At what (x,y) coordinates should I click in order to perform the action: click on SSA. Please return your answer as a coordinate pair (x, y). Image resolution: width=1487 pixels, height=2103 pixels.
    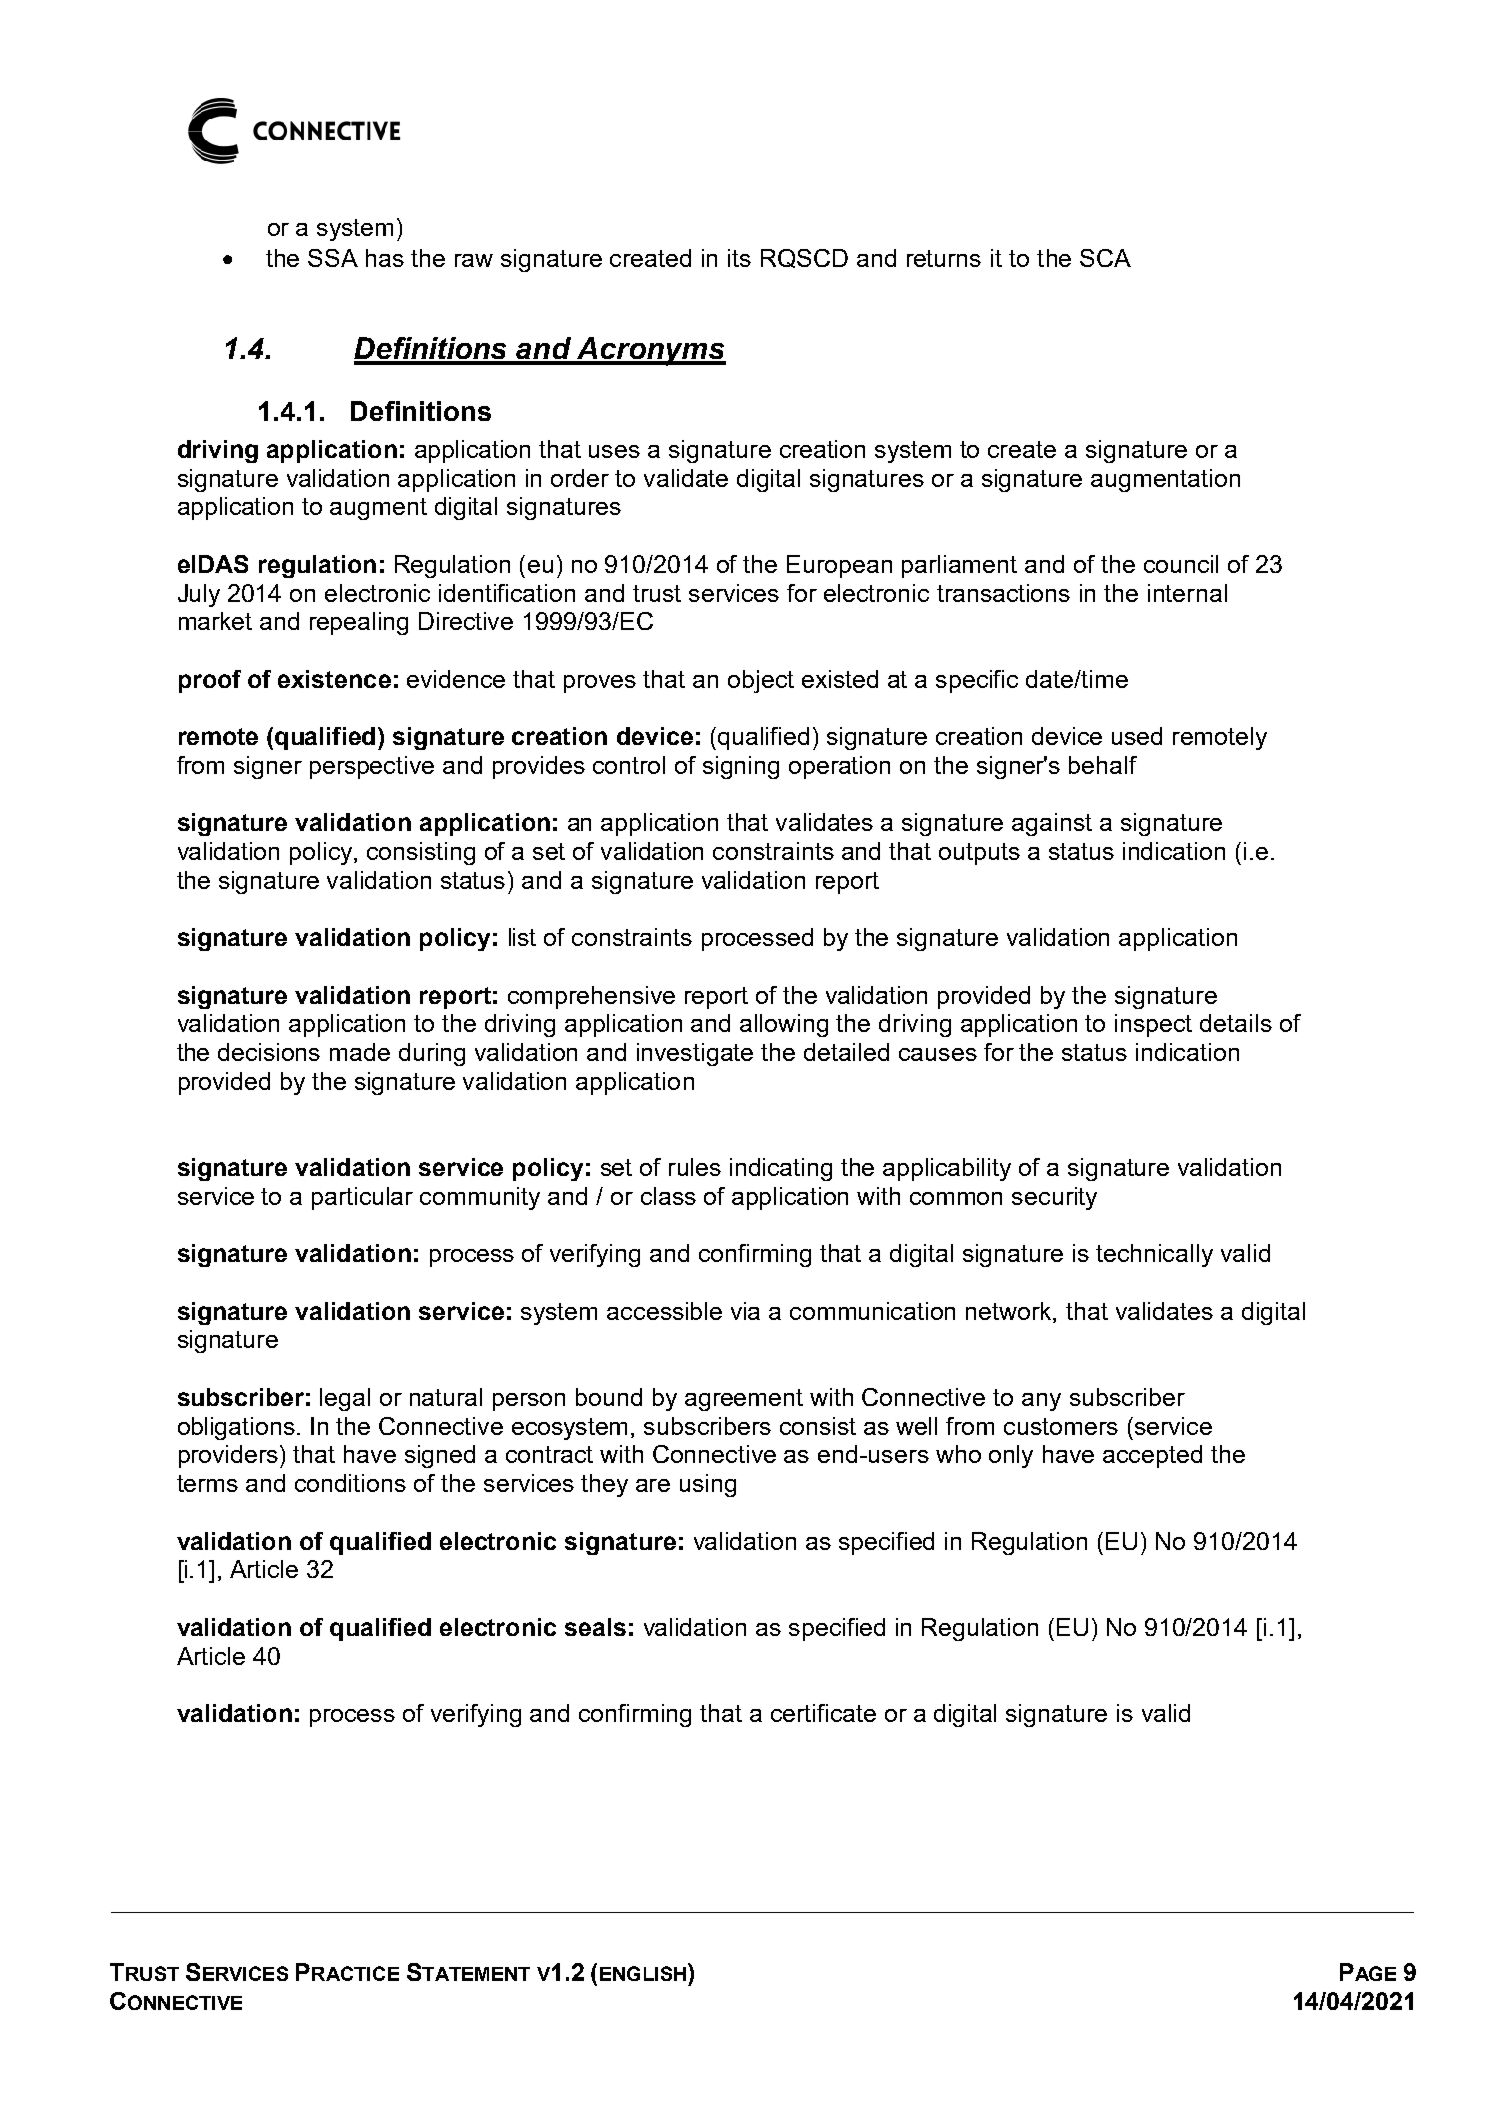
    Looking at the image, I should click on (333, 258).
